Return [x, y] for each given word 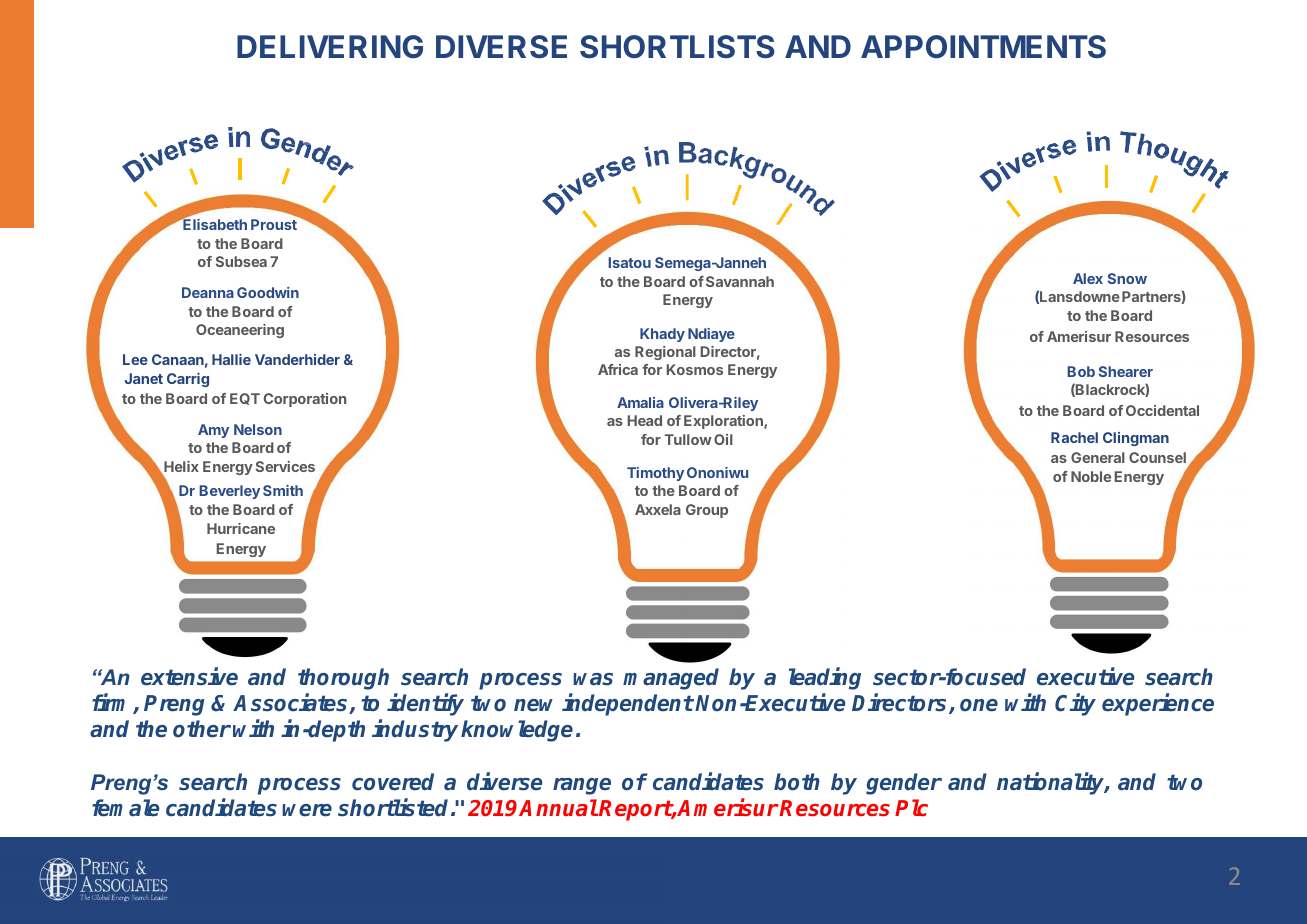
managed [671, 679]
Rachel [1074, 437]
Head [645, 420]
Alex [1088, 278]
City [1075, 704]
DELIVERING [330, 47]
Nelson [258, 429]
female [126, 808]
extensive [189, 676]
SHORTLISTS [677, 47]
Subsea [241, 261]
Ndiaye [711, 335]
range [582, 786]
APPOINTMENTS [983, 47]
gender [904, 784]
